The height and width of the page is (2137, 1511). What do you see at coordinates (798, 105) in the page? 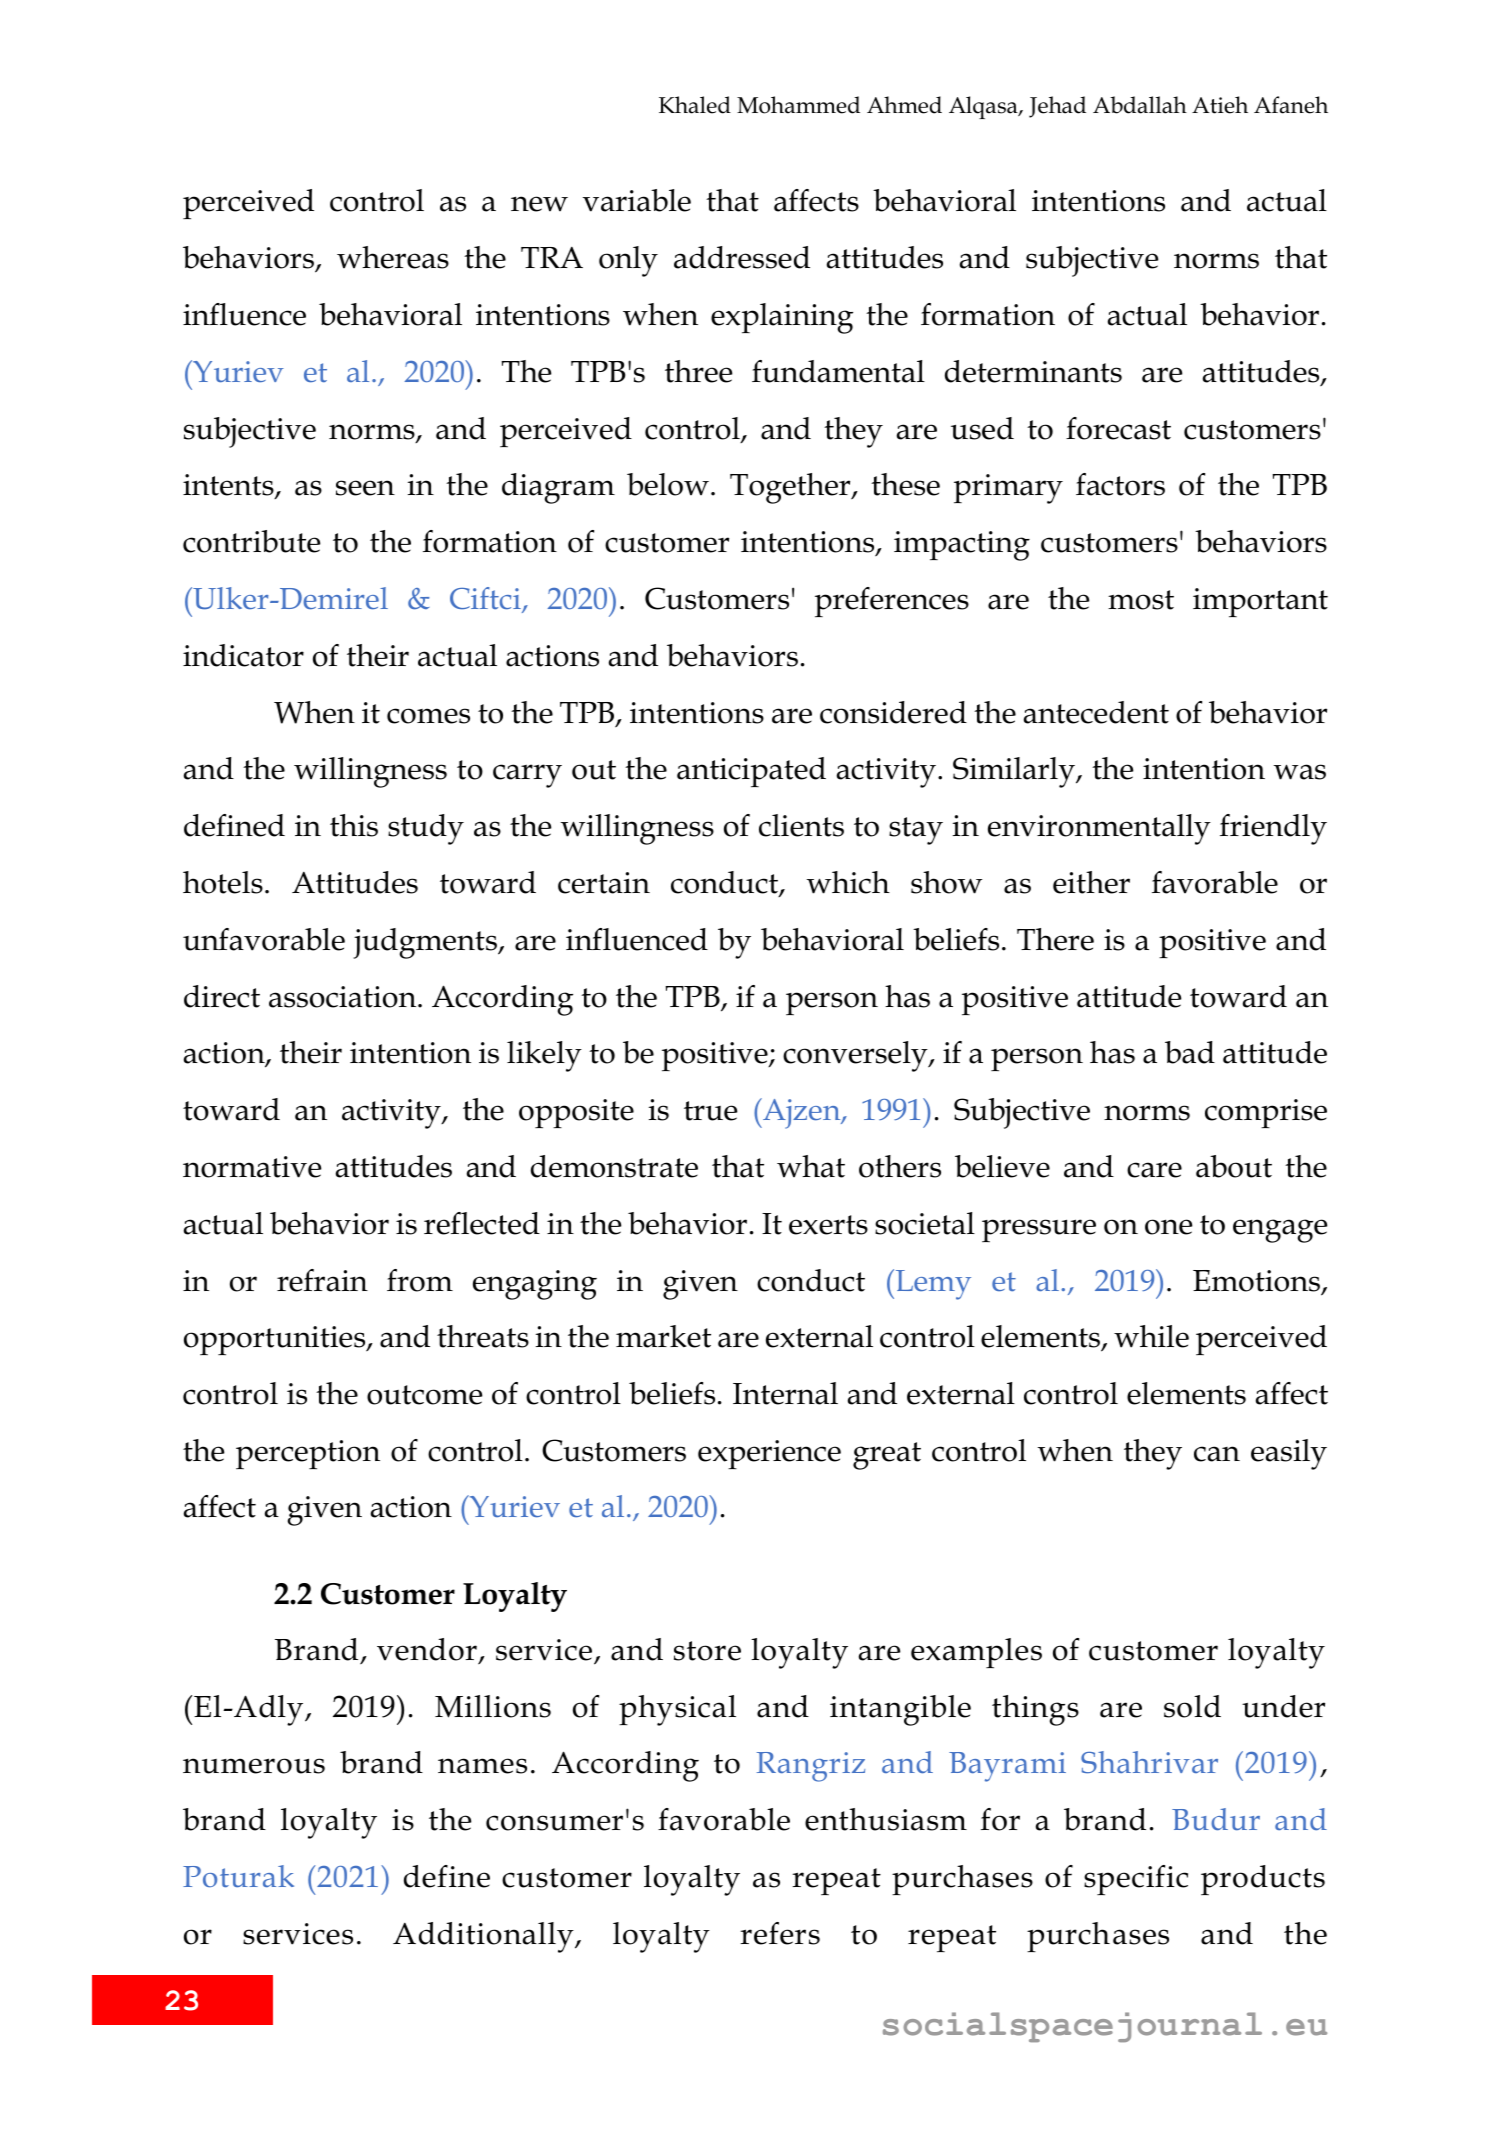
I see `Mohammed` at bounding box center [798, 105].
